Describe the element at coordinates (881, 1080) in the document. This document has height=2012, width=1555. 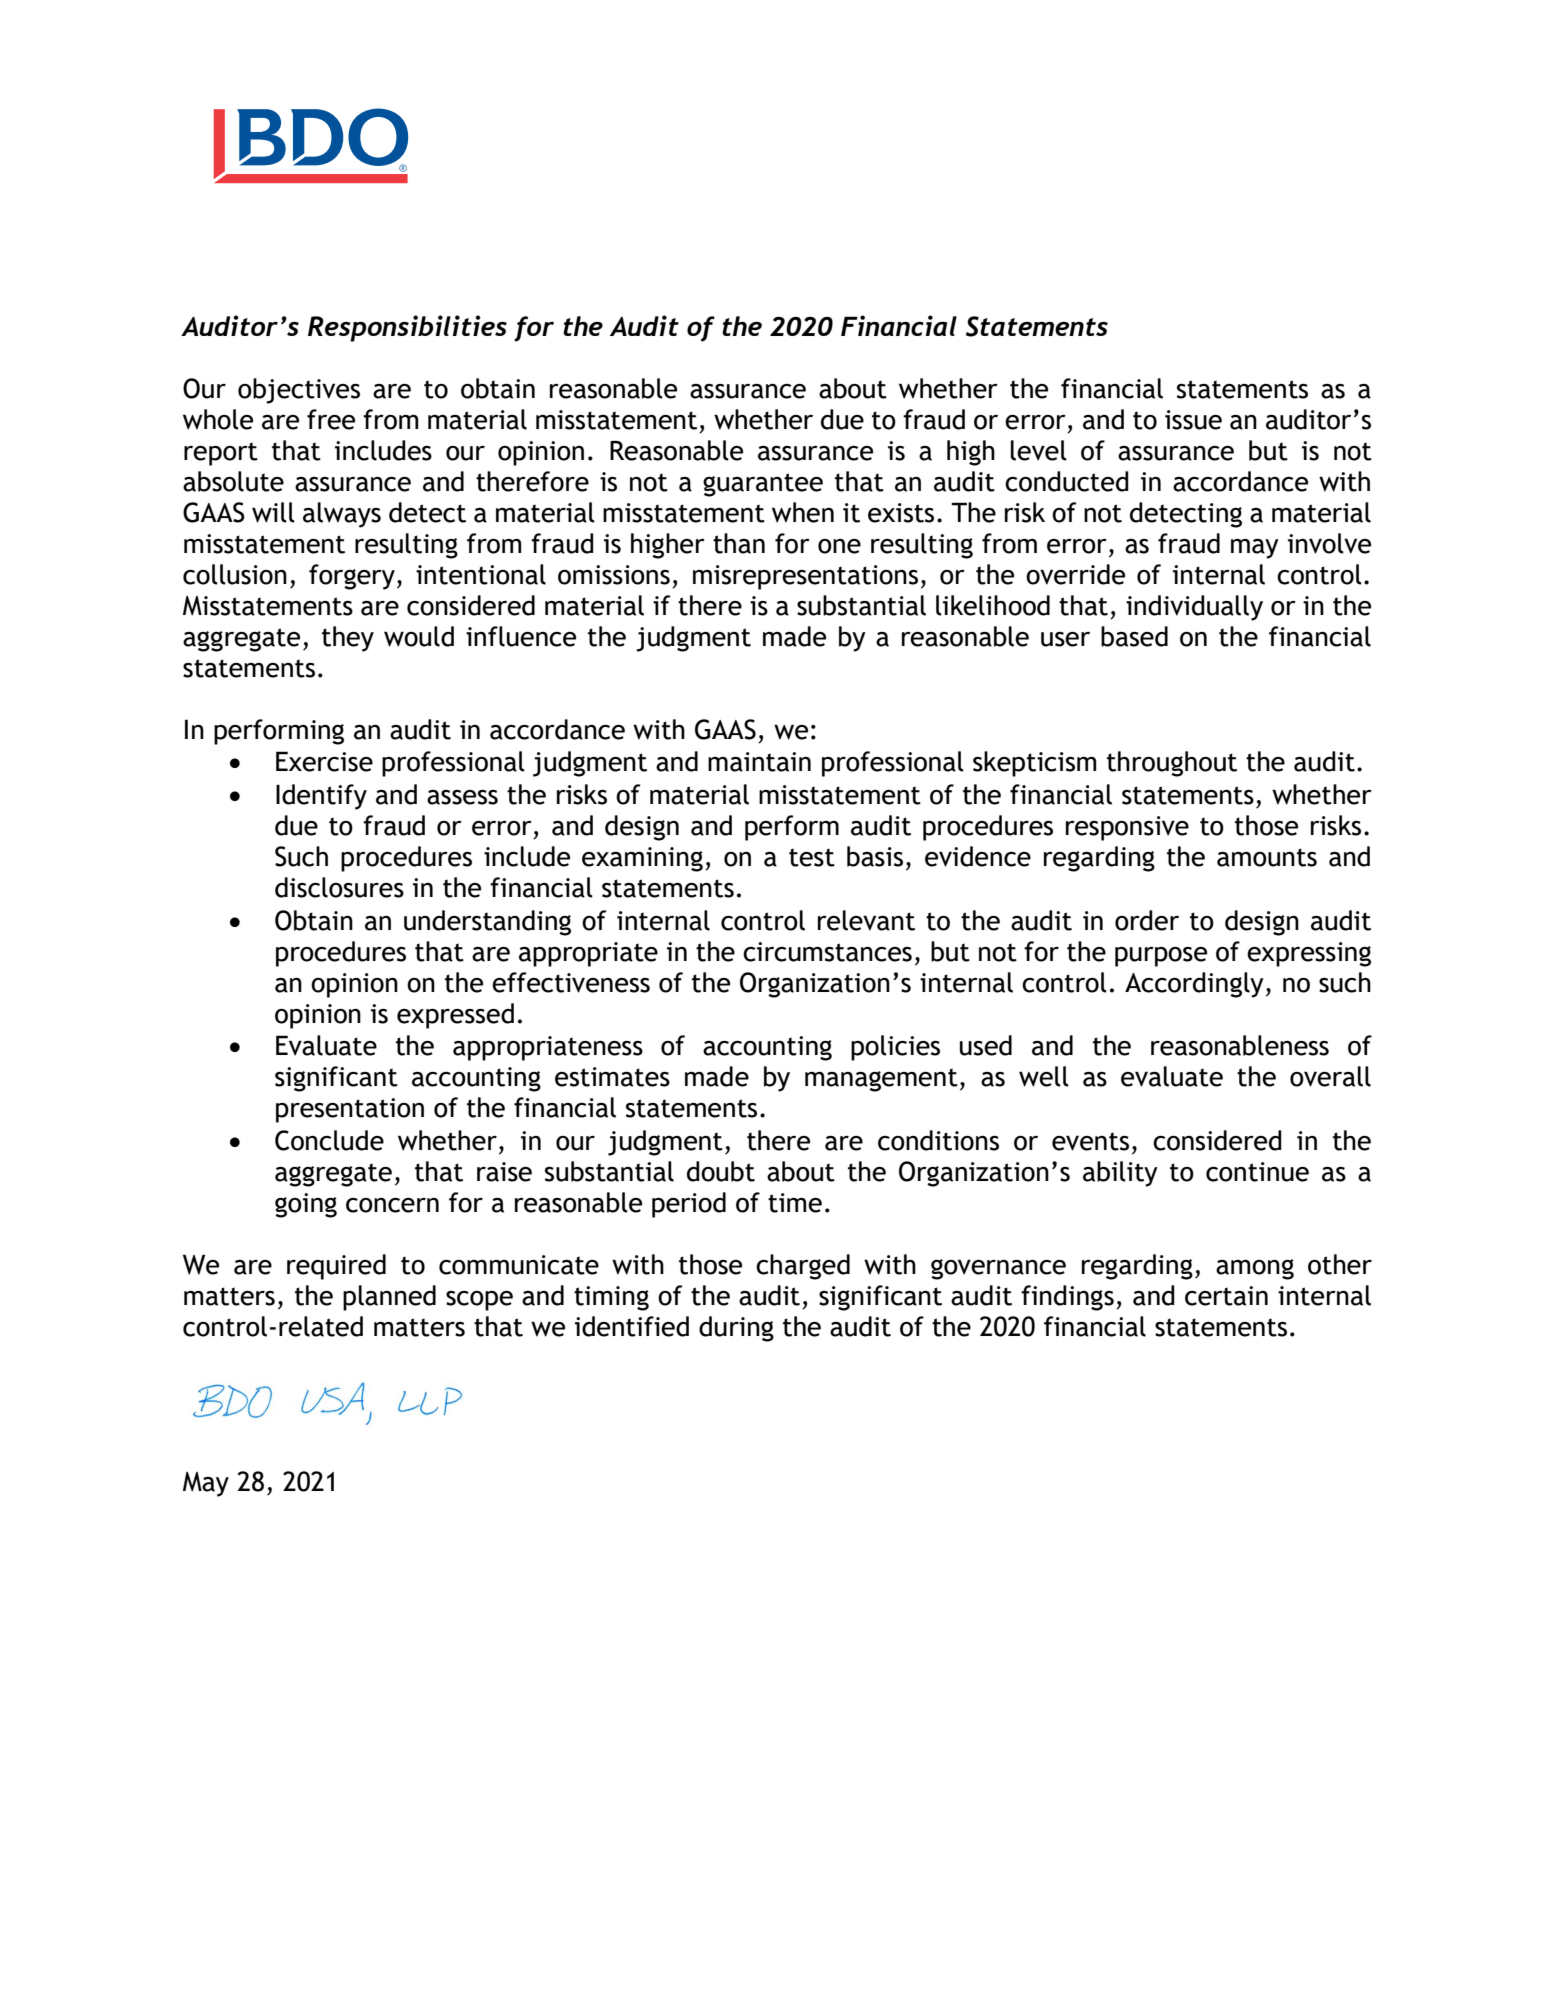
I see `management` at that location.
